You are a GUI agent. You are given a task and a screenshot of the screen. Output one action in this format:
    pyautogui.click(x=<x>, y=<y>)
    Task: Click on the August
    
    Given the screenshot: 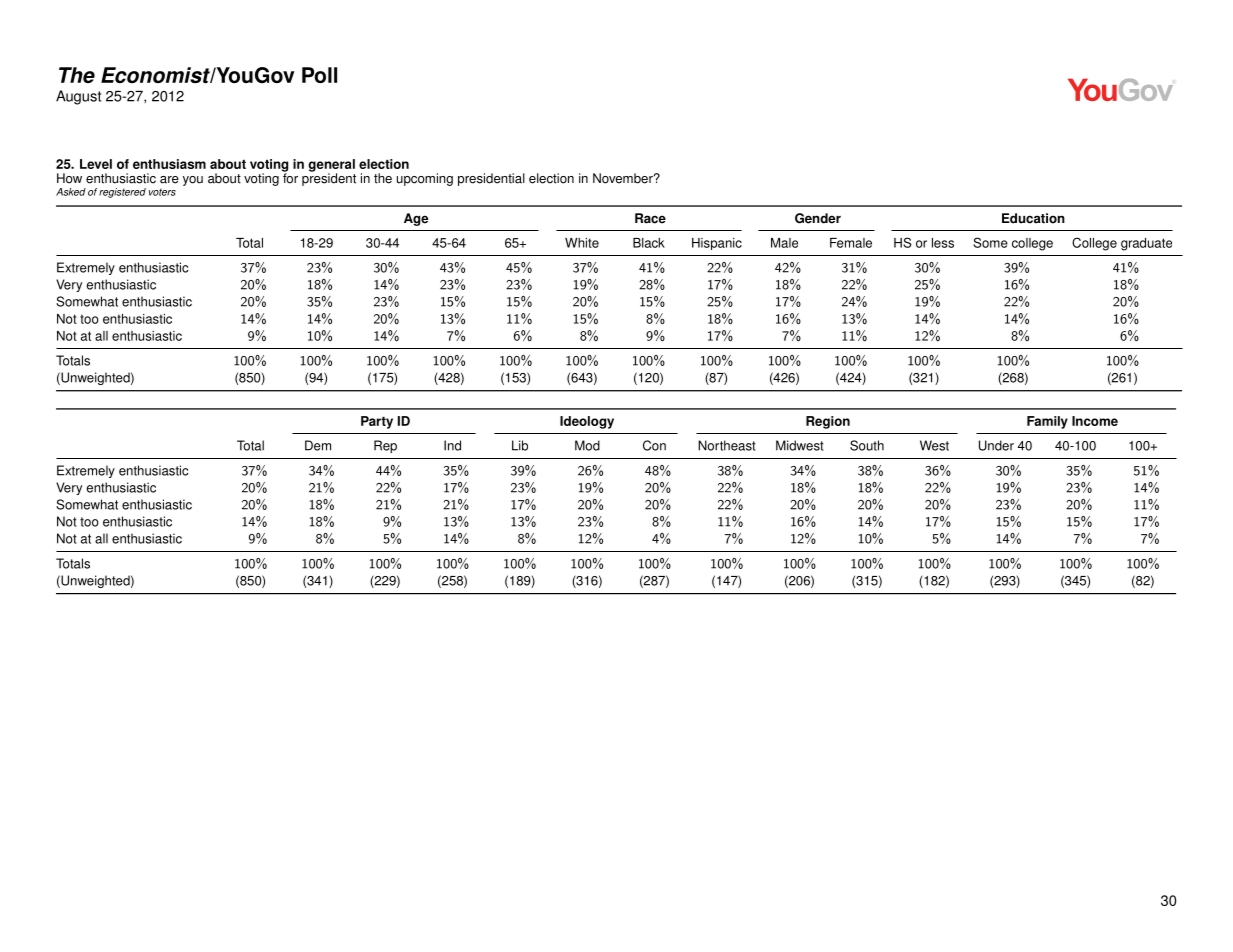 What is the action you would take?
    pyautogui.click(x=78, y=97)
